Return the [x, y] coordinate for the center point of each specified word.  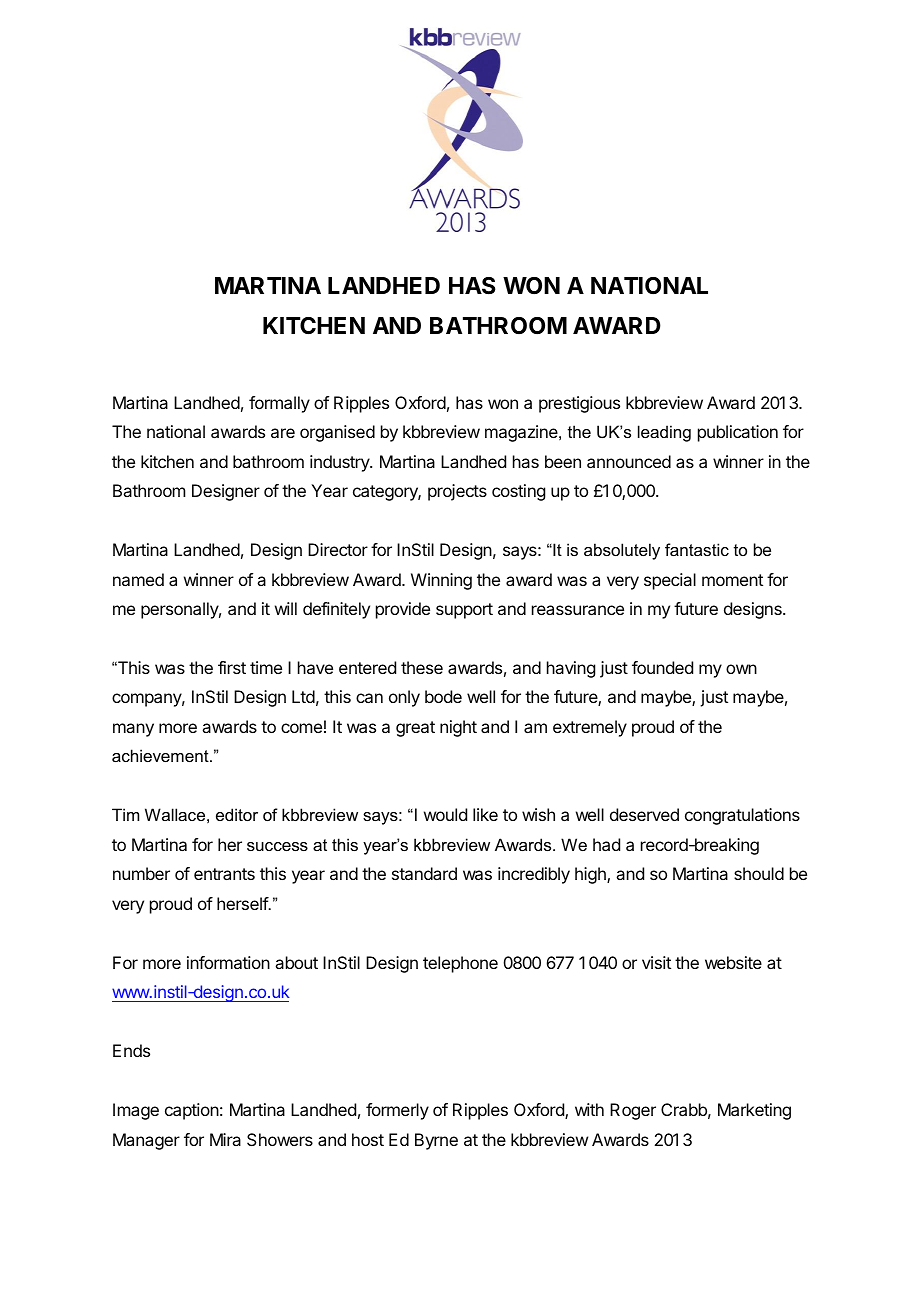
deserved [644, 814]
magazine [522, 433]
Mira [225, 1139]
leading [664, 433]
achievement [161, 755]
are [283, 433]
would [445, 814]
